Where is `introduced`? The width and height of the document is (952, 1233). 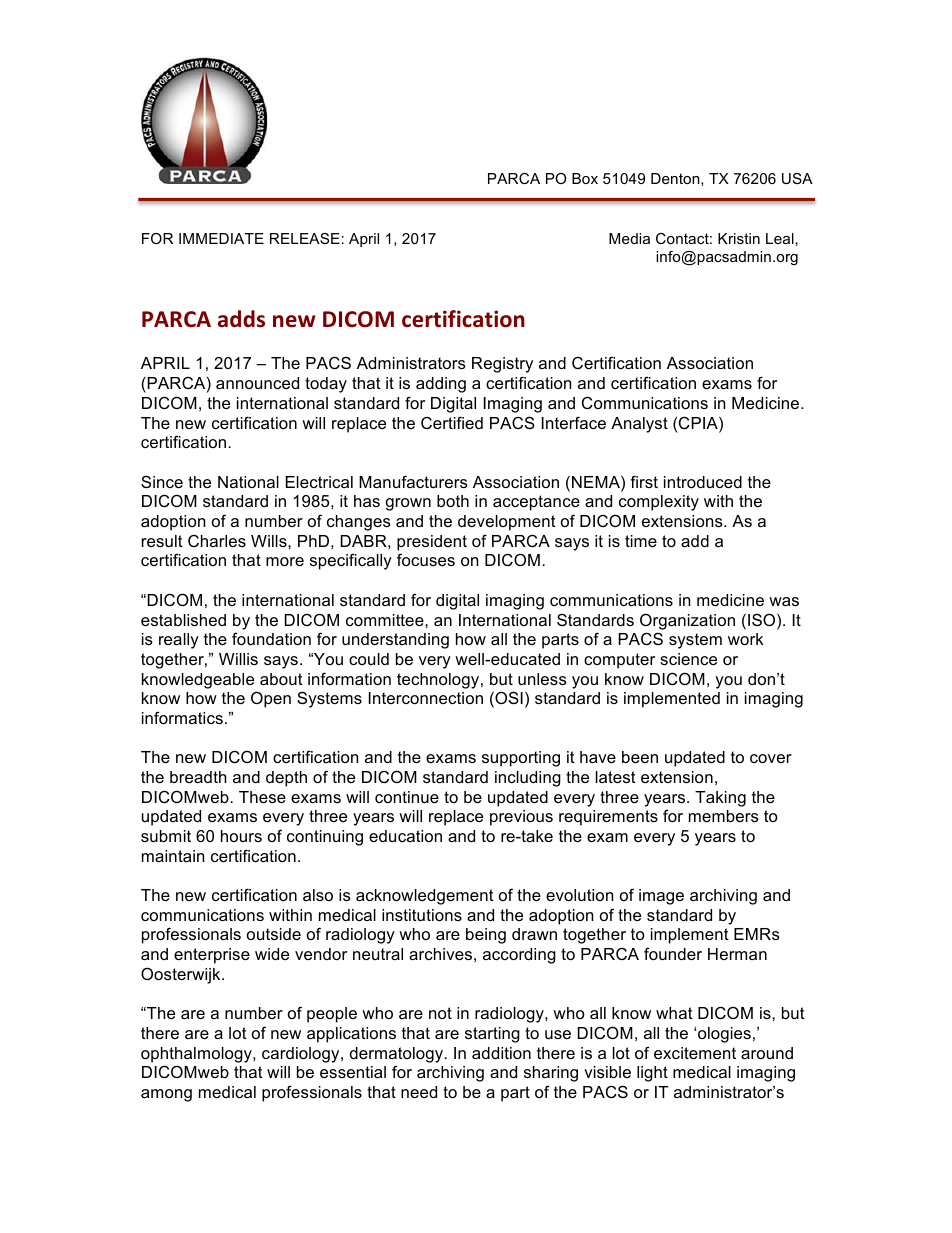 introduced is located at coordinates (703, 482).
